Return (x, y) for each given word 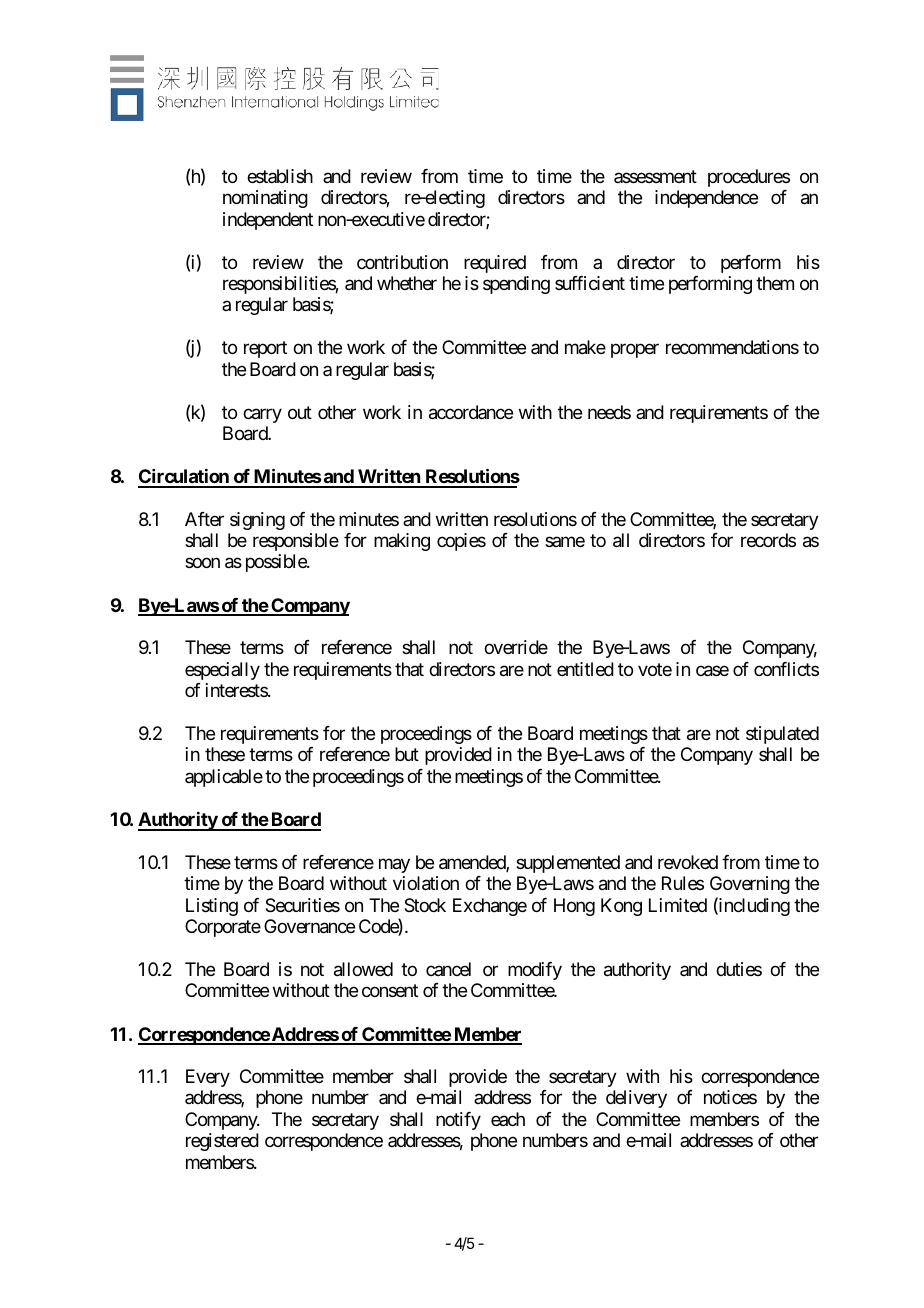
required (495, 264)
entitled (585, 669)
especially (222, 671)
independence (706, 199)
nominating (265, 199)
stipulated (782, 735)
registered (222, 1142)
